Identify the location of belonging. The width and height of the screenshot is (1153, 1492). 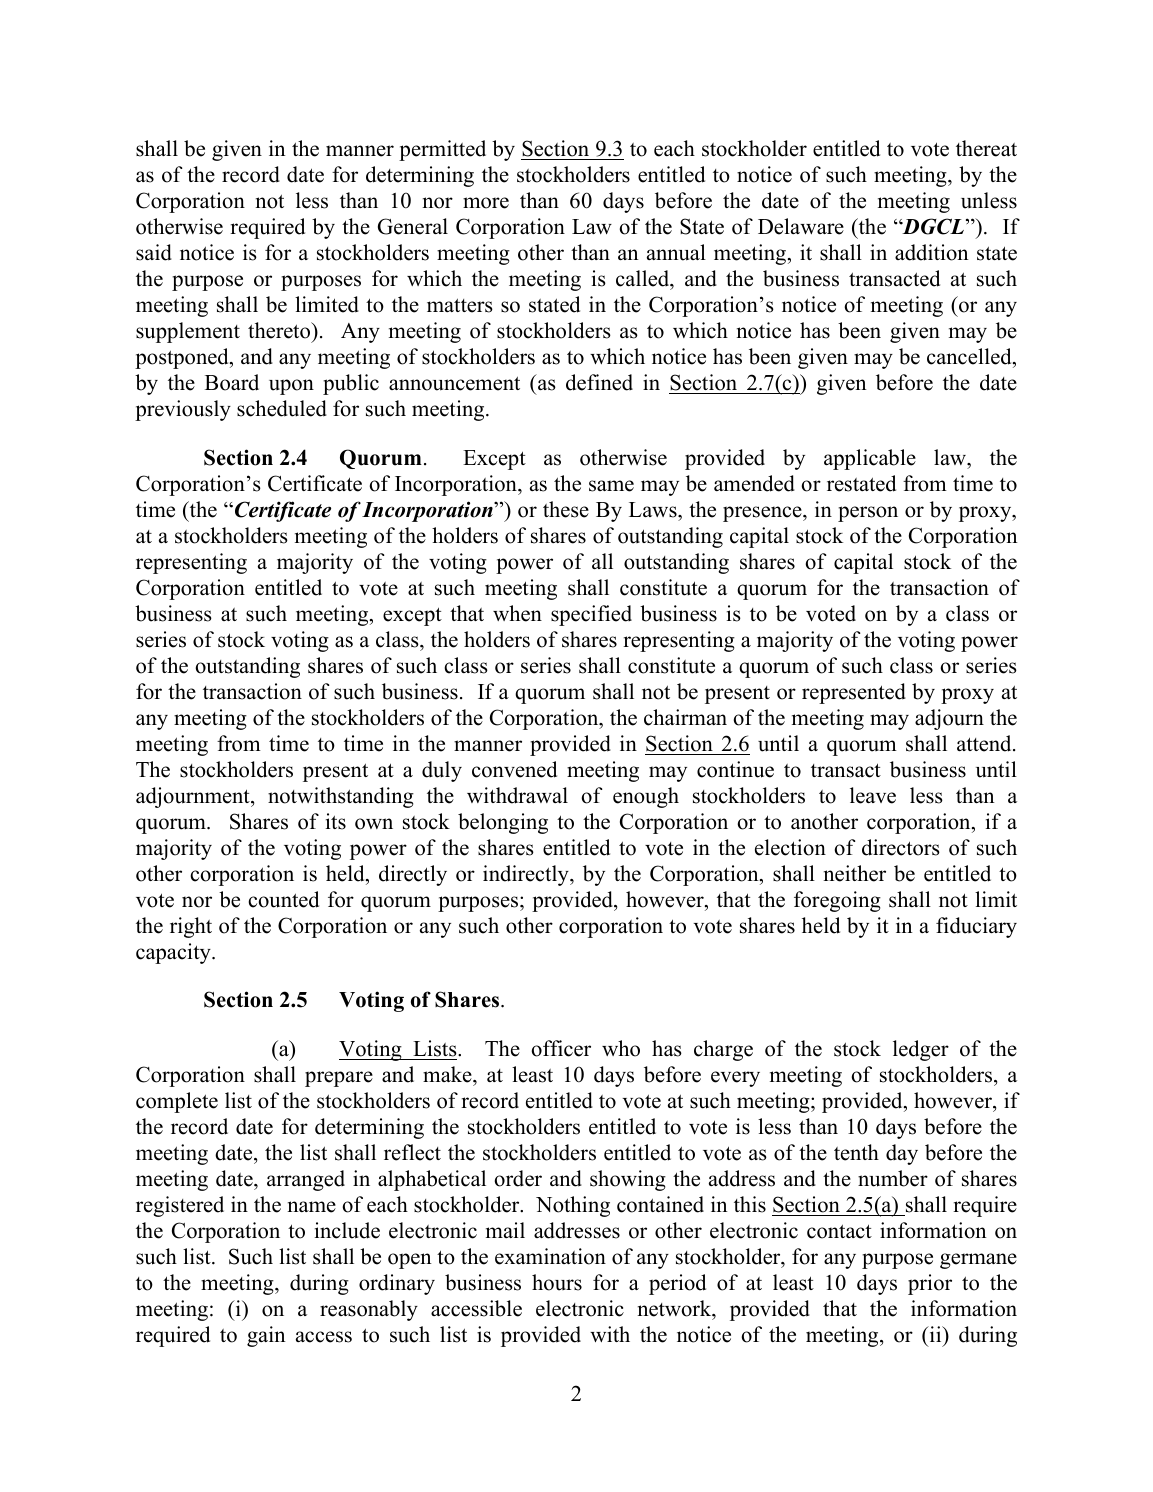
(503, 823).
